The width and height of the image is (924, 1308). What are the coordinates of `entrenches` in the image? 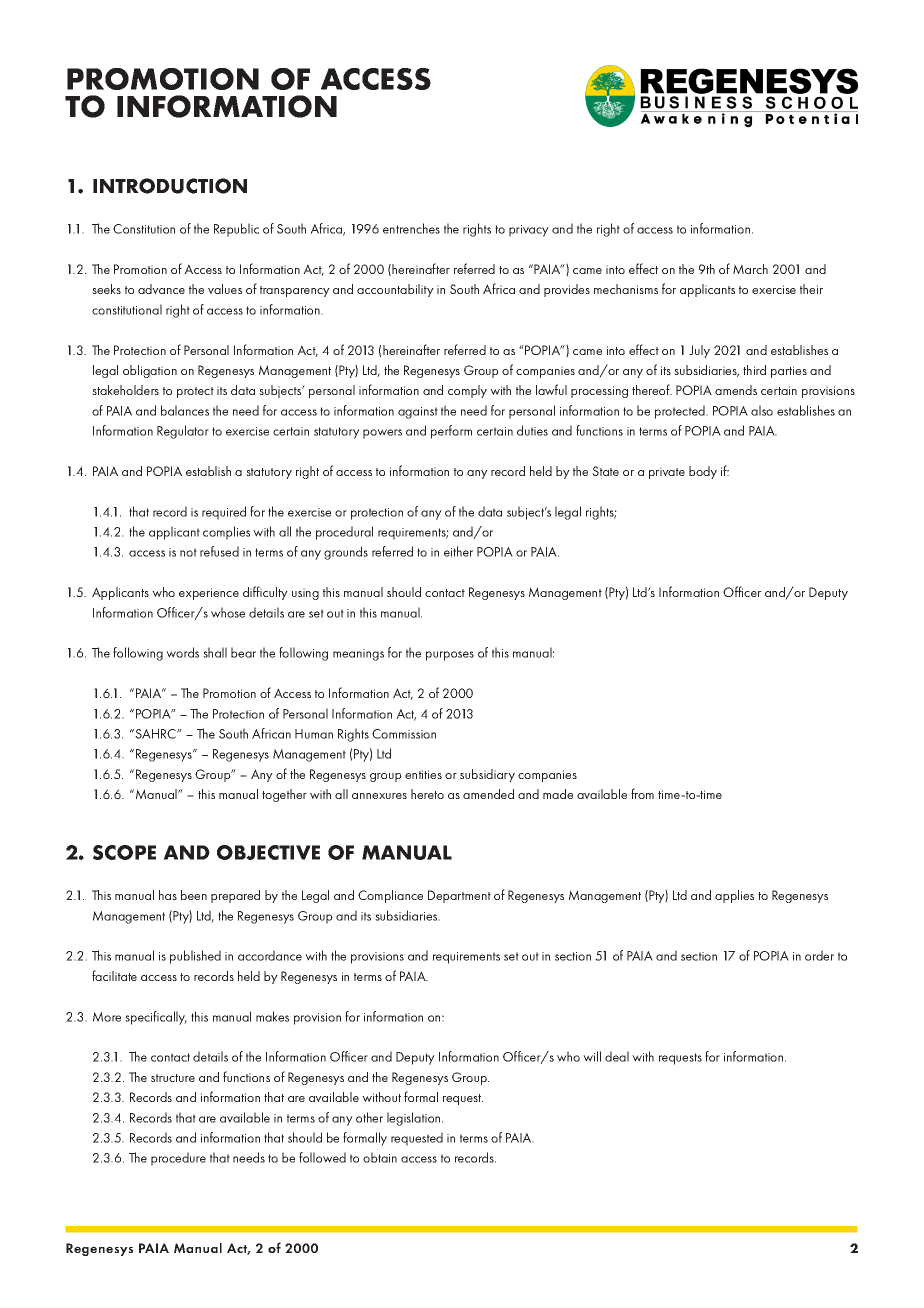 It's located at (411, 228).
